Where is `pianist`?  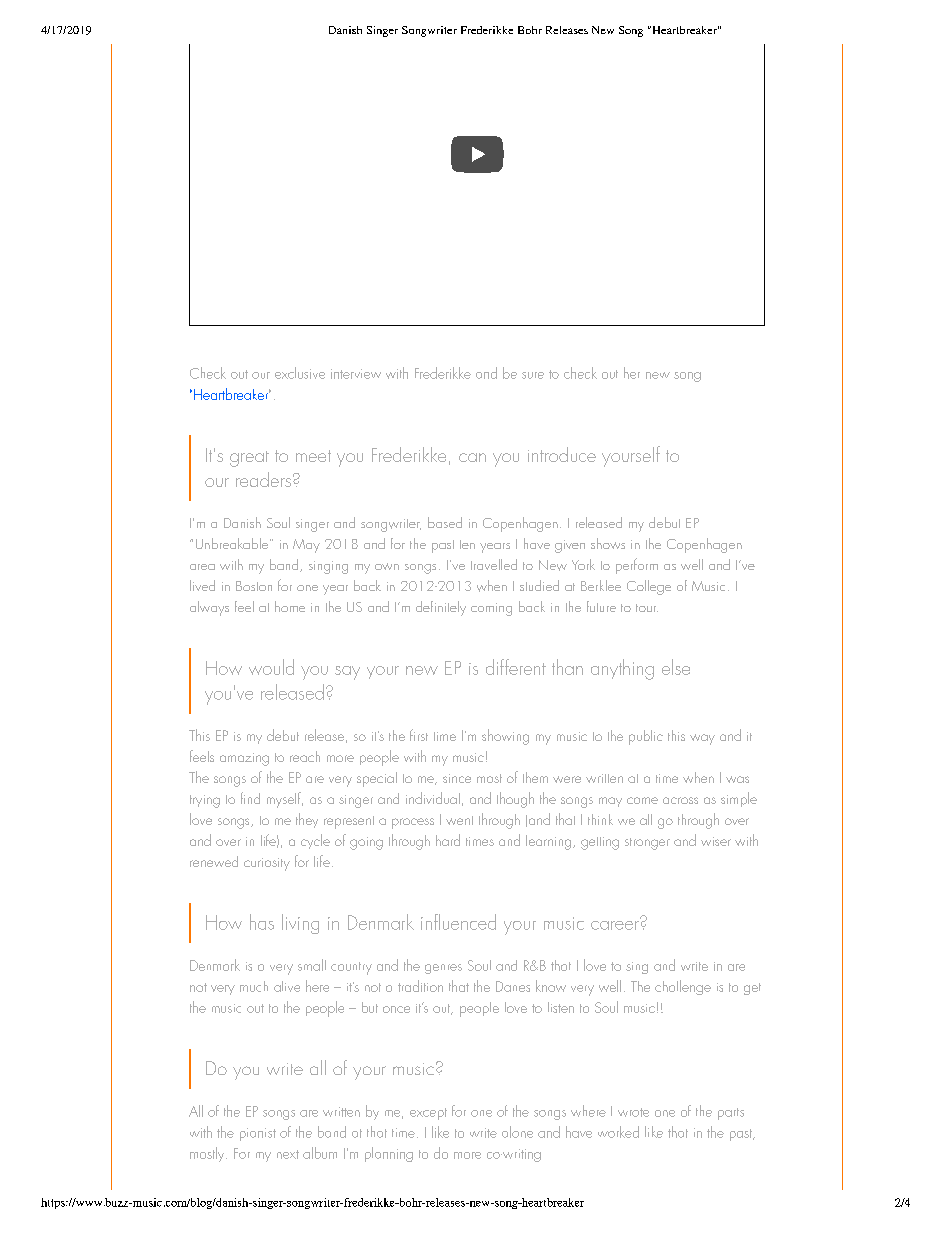
pianist is located at coordinates (258, 1134).
